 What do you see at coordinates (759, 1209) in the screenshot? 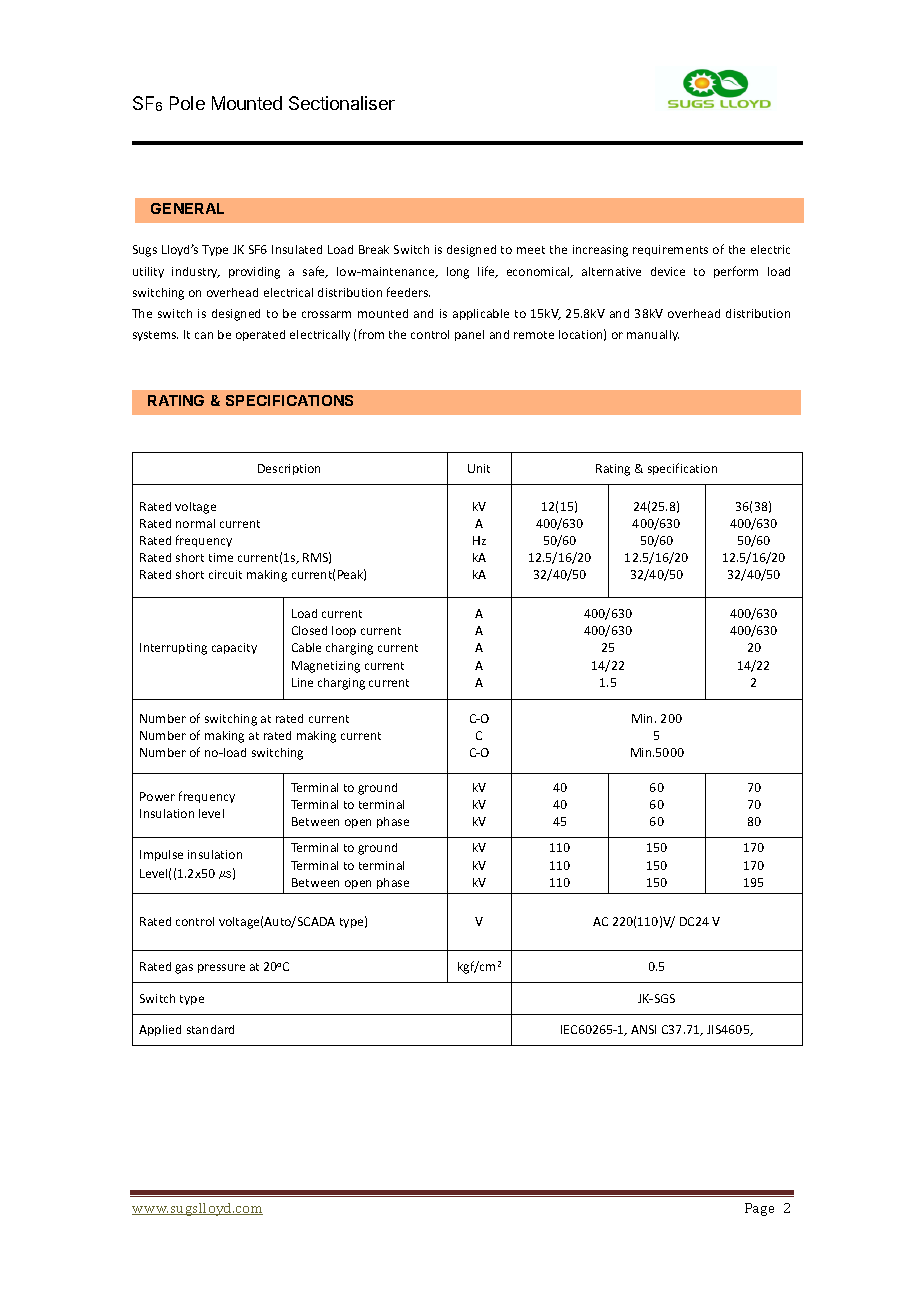
I see `Page` at bounding box center [759, 1209].
